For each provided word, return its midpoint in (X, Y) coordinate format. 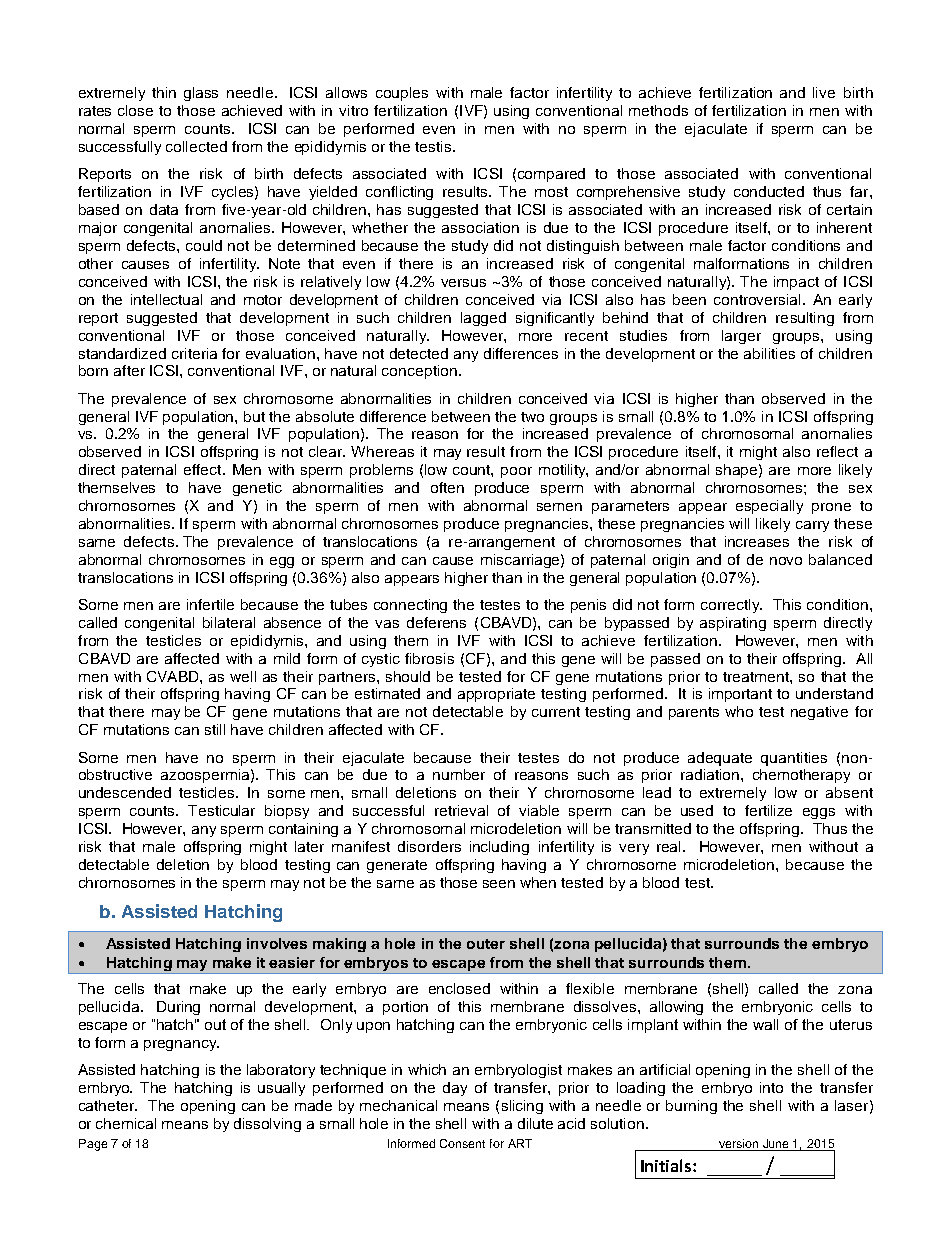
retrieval (461, 810)
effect (204, 469)
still (215, 729)
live (824, 92)
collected (196, 146)
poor (516, 472)
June (775, 1143)
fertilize (768, 810)
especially (769, 507)
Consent (462, 1143)
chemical (126, 1123)
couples (402, 94)
